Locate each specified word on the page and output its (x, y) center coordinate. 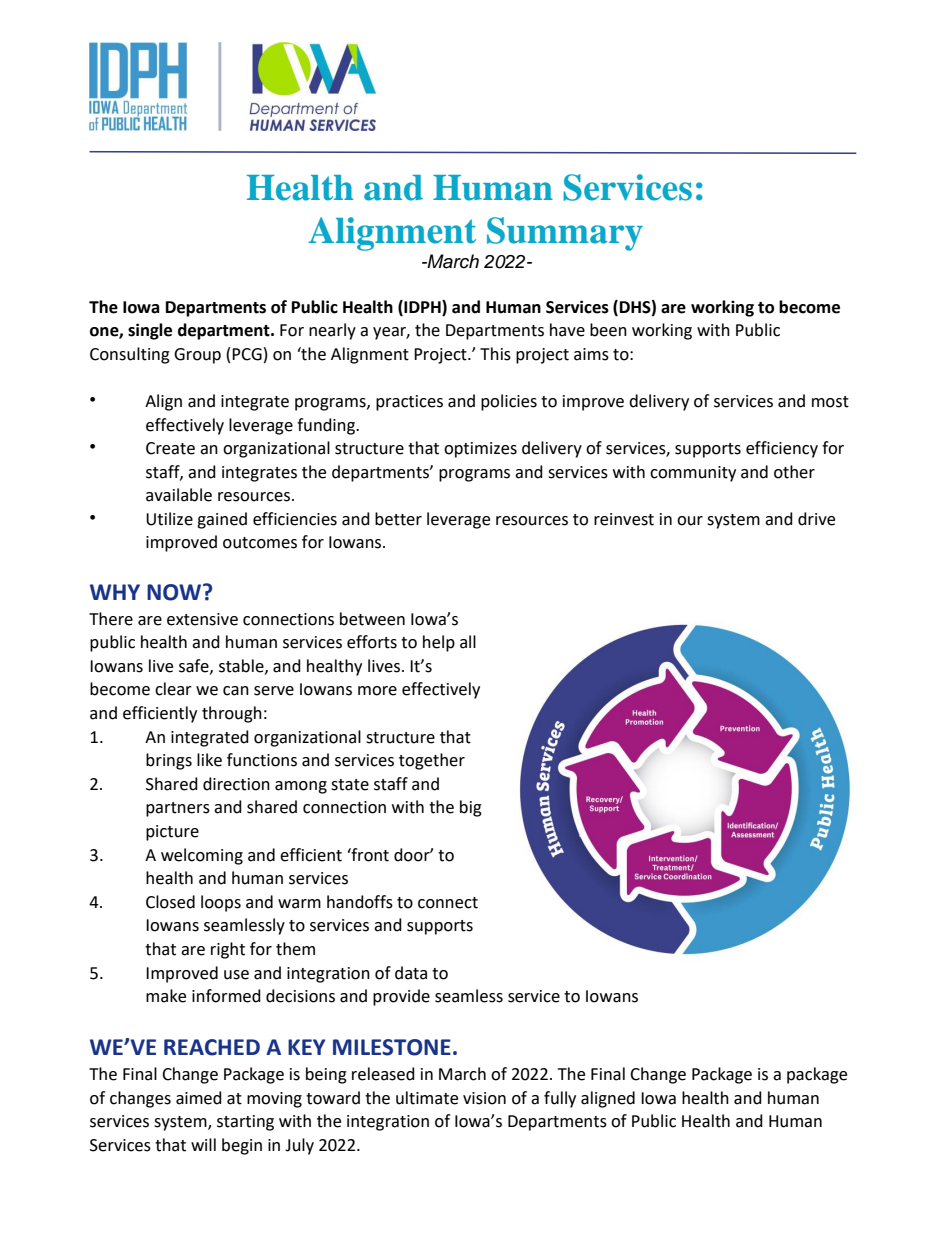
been (608, 330)
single (150, 331)
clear (173, 689)
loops (221, 903)
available (179, 495)
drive (816, 519)
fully (560, 1099)
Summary (565, 234)
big (471, 808)
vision (484, 1098)
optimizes (480, 450)
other (794, 472)
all (468, 642)
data (411, 973)
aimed (199, 1098)
